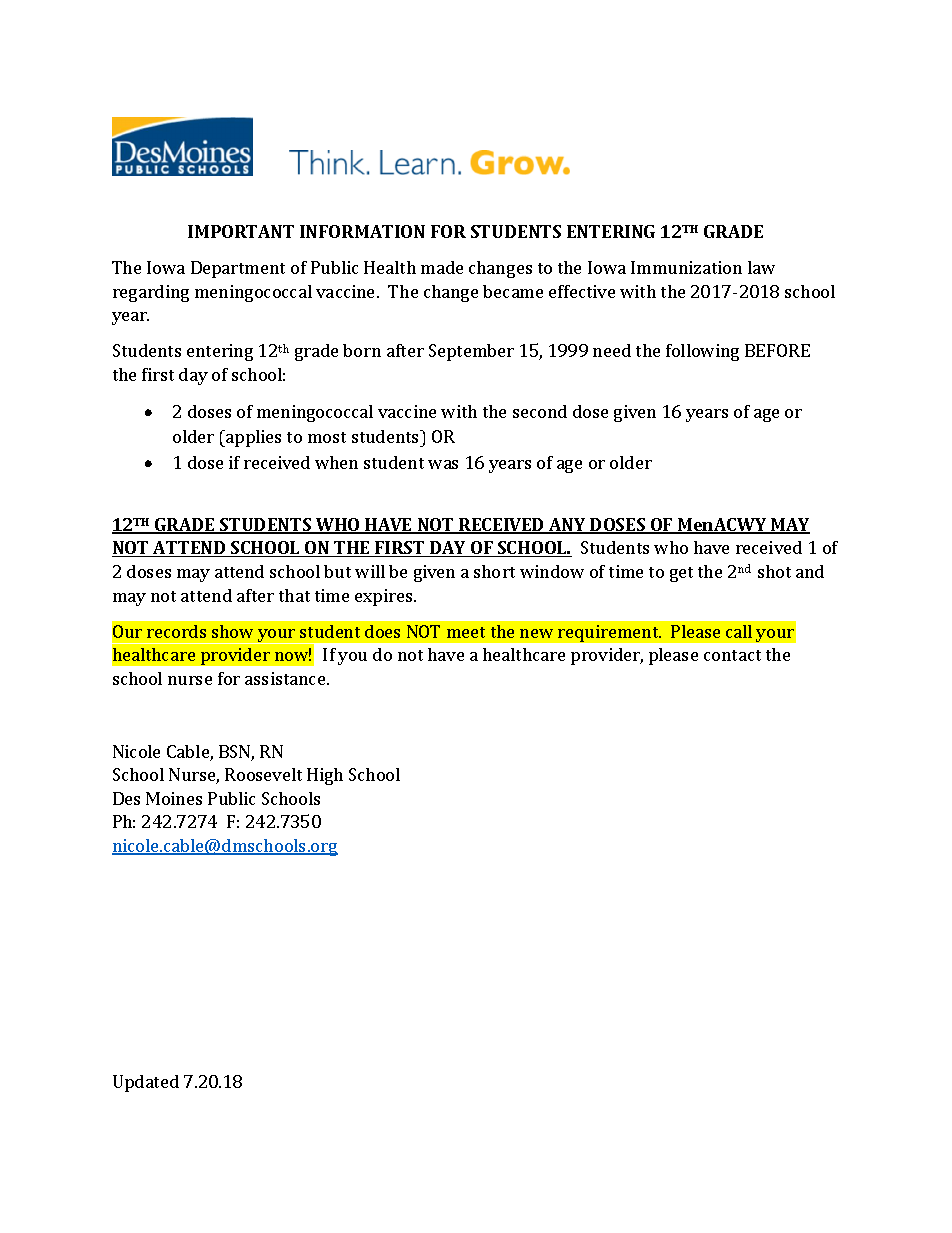 The width and height of the page is (952, 1233). Describe the element at coordinates (732, 655) in the page. I see `contact` at that location.
